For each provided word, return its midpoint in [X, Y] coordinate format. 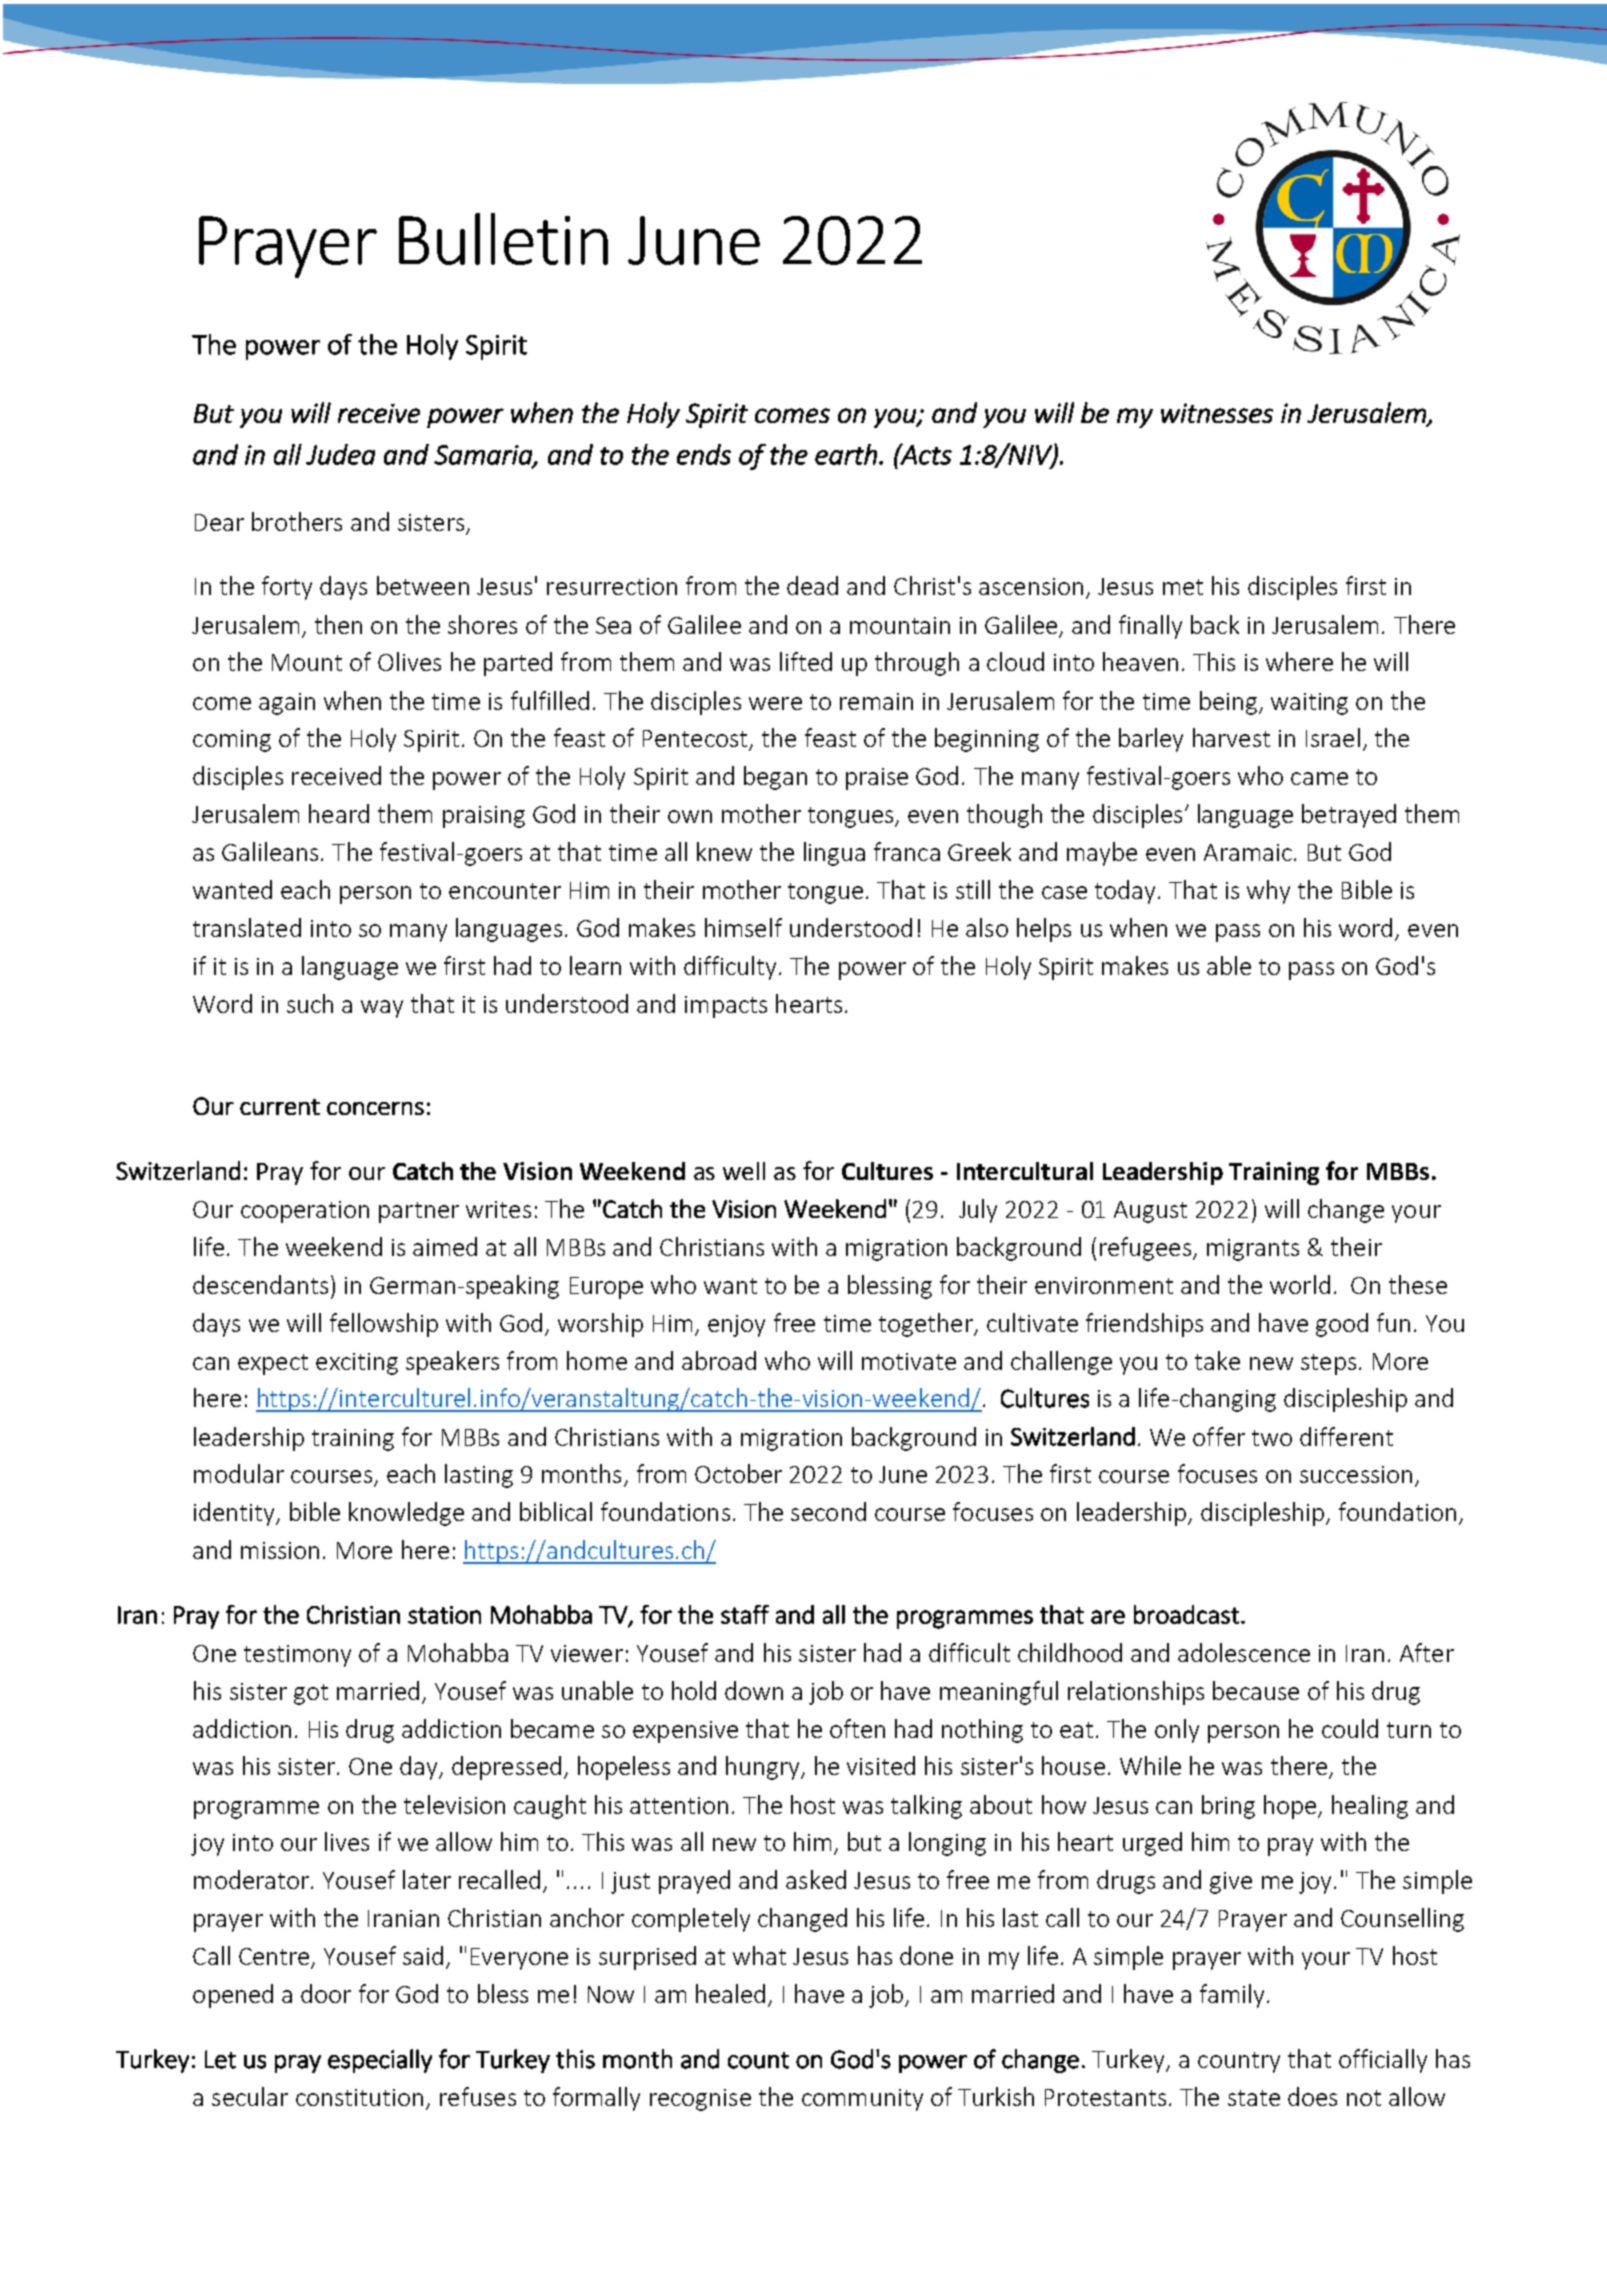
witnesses [1217, 413]
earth [846, 454]
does [1312, 2096]
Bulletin [503, 239]
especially [380, 2061]
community [862, 2100]
